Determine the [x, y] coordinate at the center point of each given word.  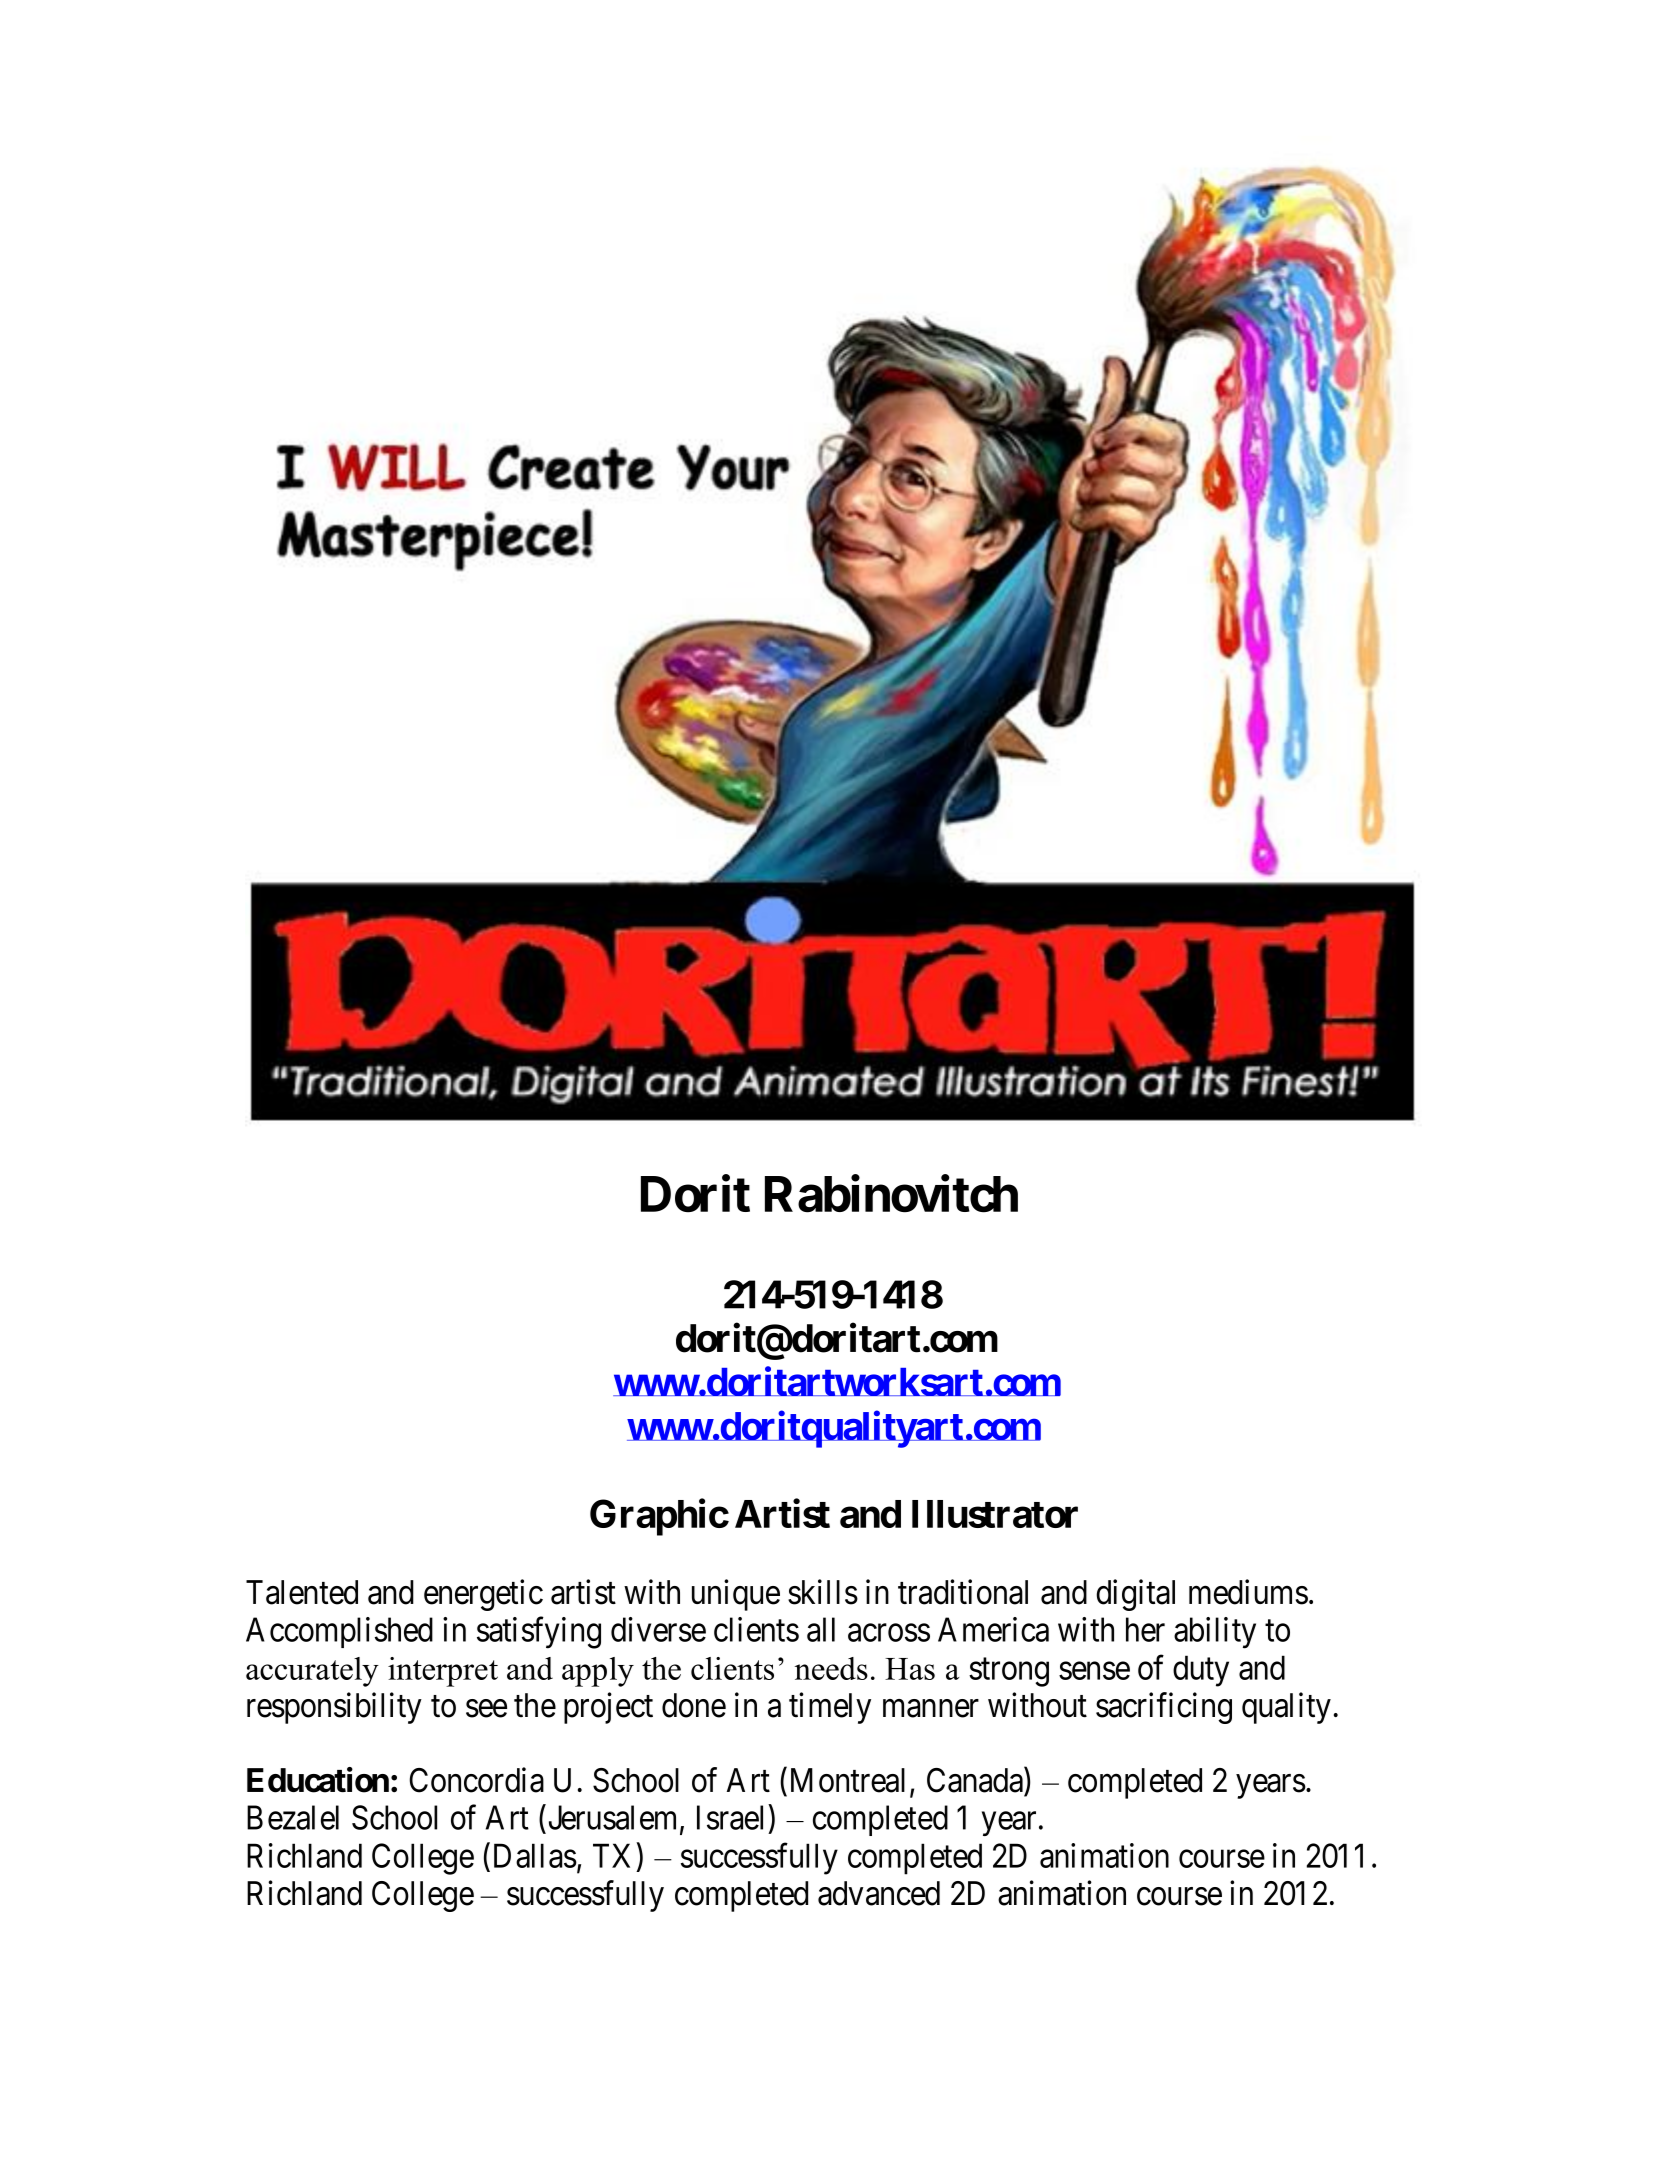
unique [736, 1595]
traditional [963, 1592]
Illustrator [995, 1514]
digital [1135, 1595]
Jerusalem [613, 1818]
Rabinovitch [891, 1194]
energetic [483, 1595]
